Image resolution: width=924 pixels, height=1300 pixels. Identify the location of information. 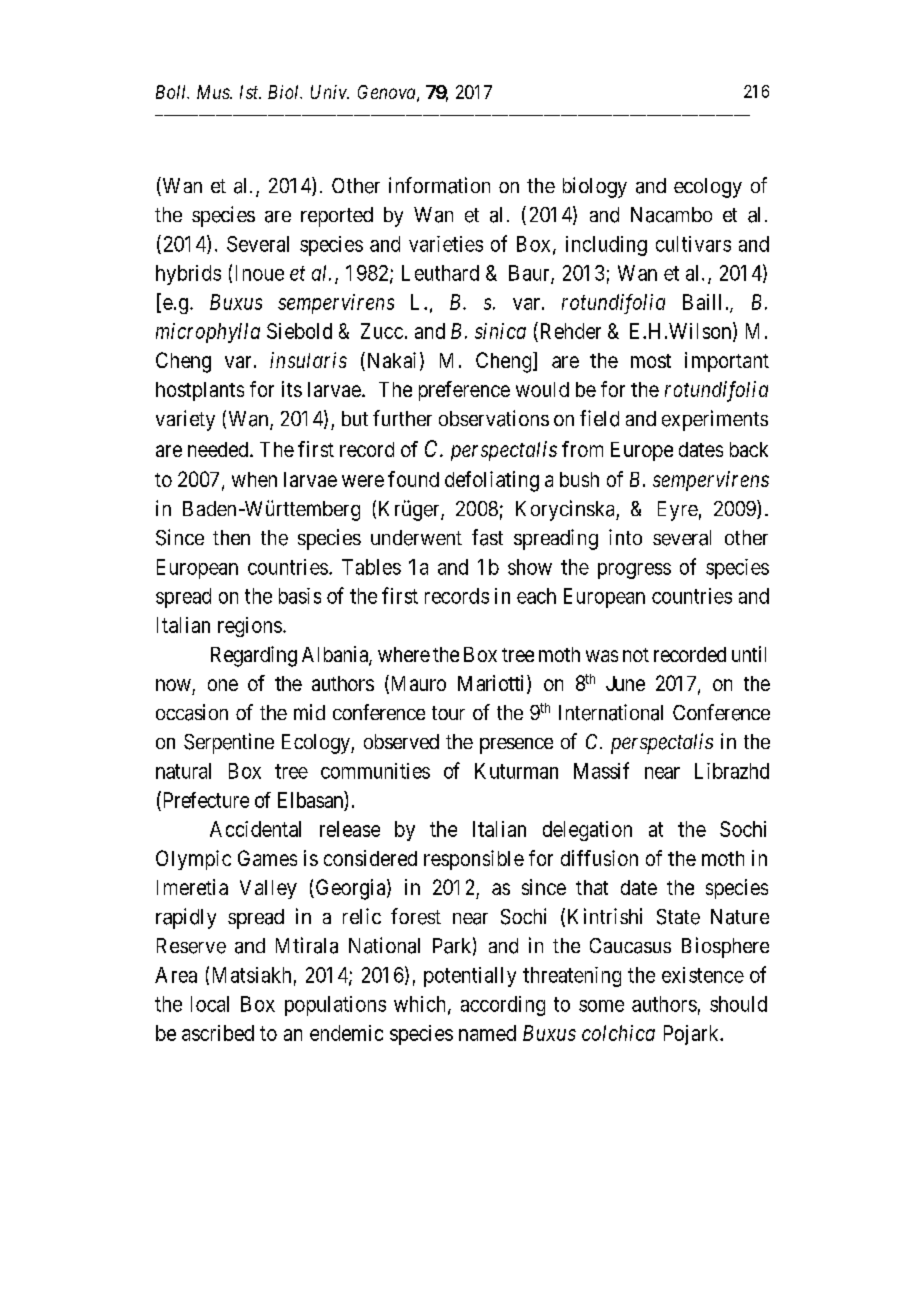
(439, 185).
